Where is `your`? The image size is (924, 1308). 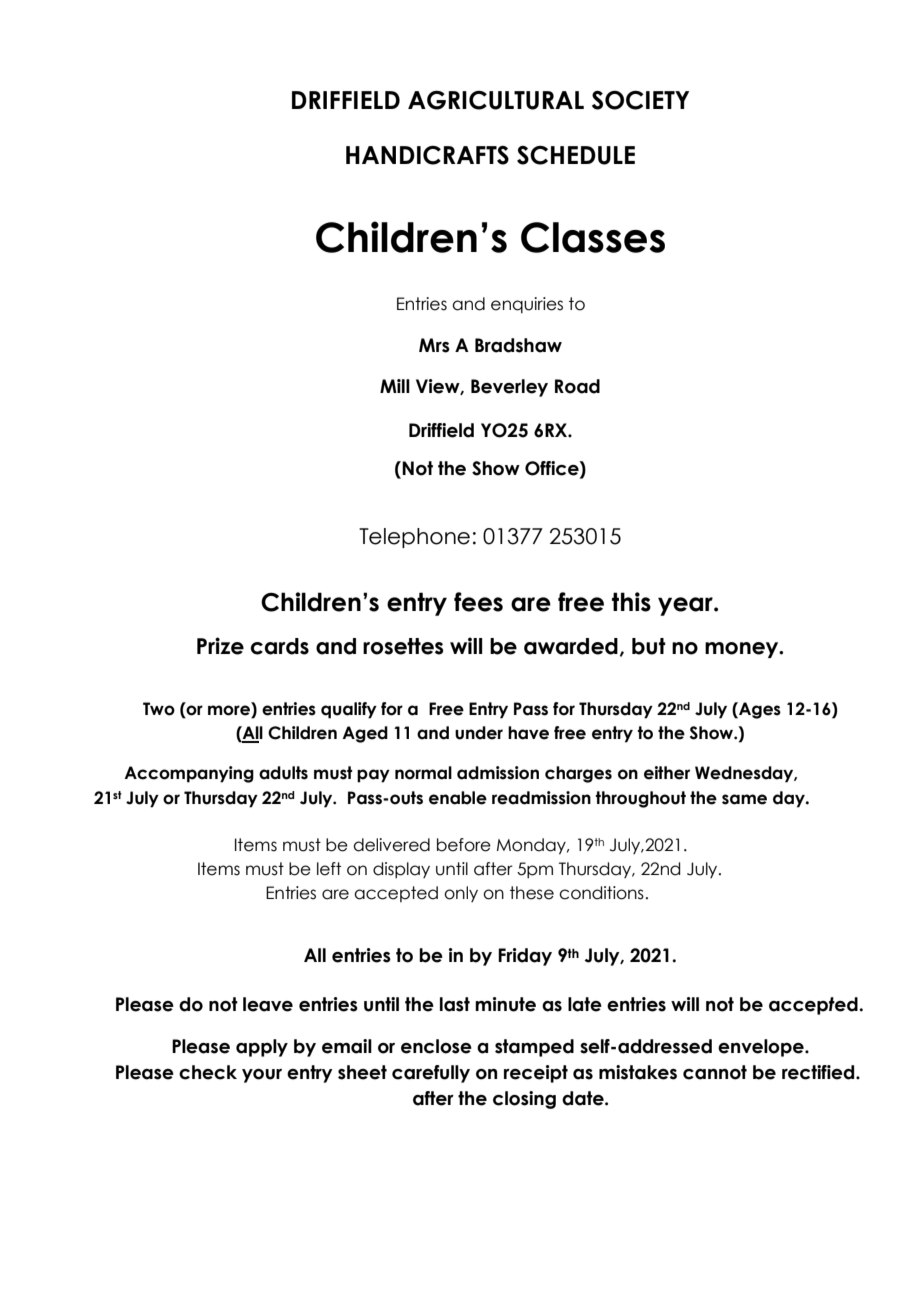 your is located at coordinates (262, 1076).
